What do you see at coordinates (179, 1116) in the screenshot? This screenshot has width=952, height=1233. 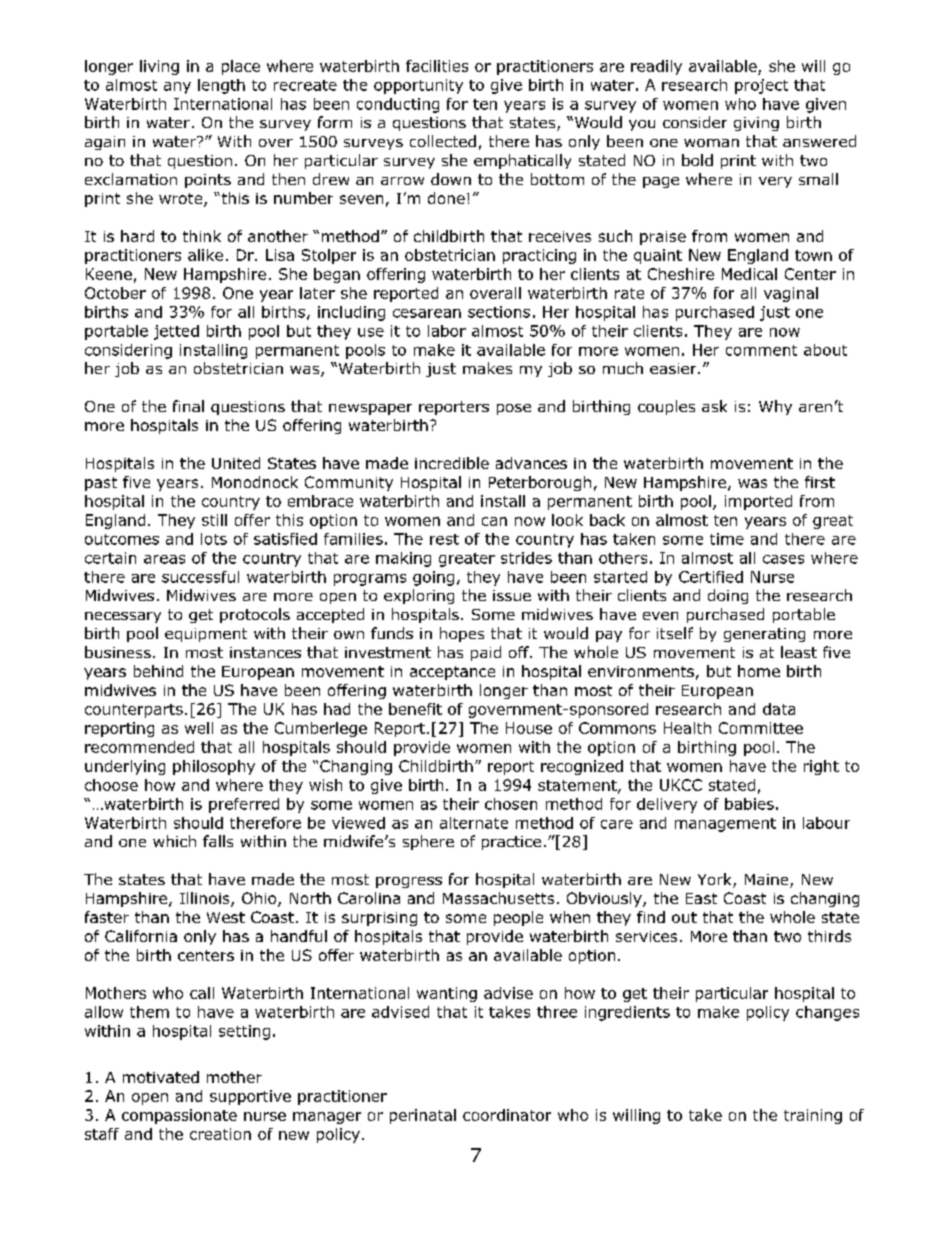 I see `compassionate` at bounding box center [179, 1116].
